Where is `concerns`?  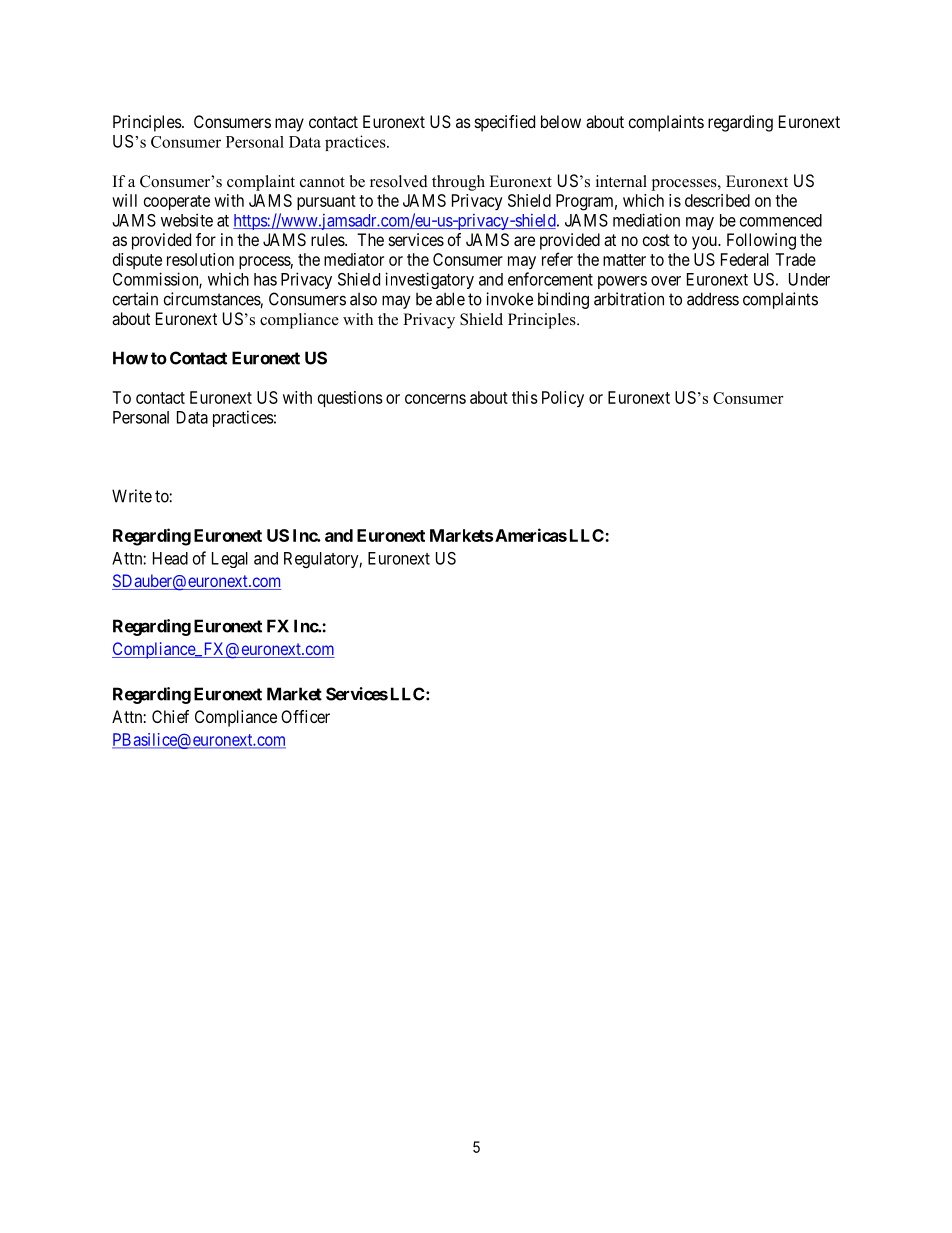
concerns is located at coordinates (435, 399).
